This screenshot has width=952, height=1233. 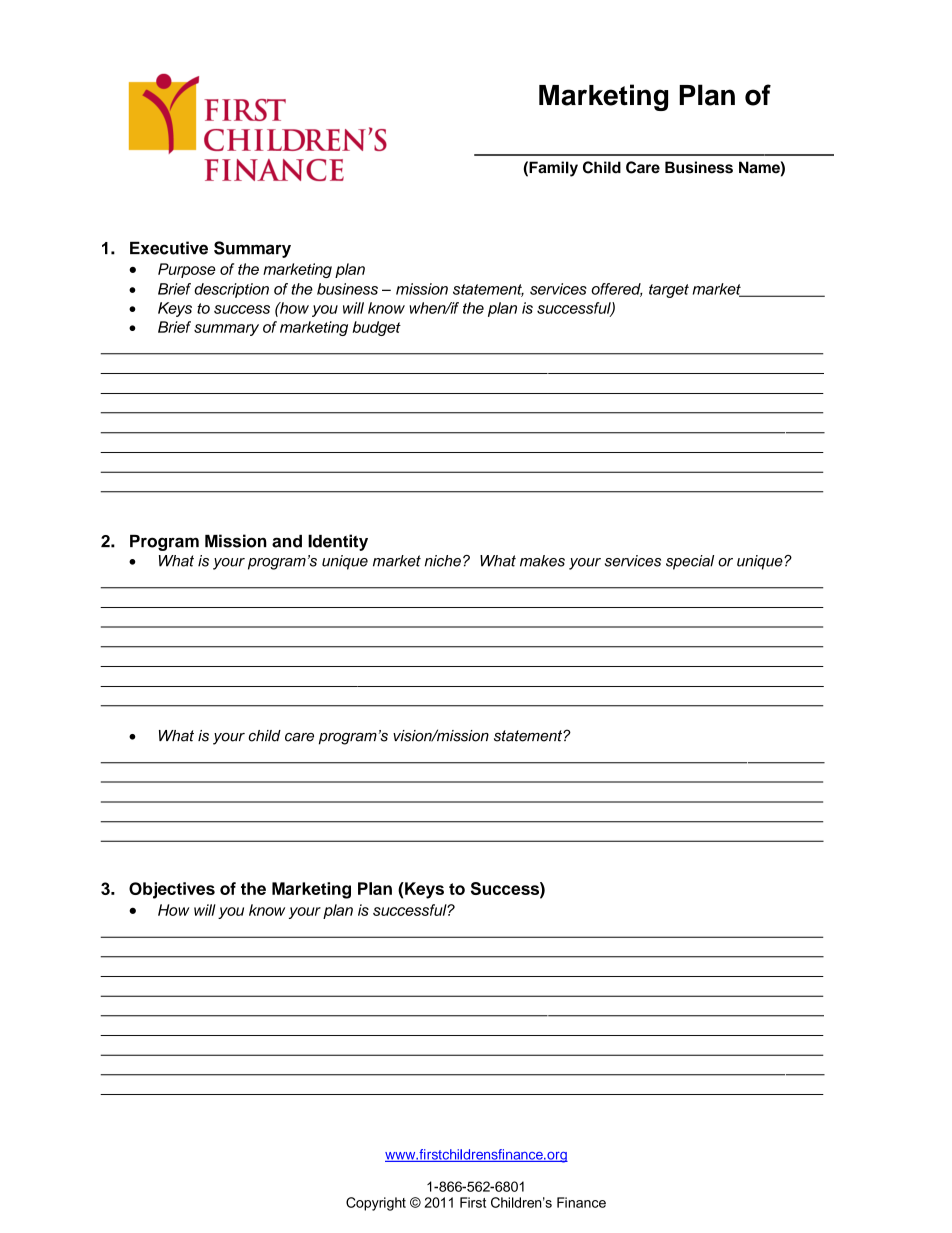 What do you see at coordinates (617, 290) in the screenshot?
I see `offered` at bounding box center [617, 290].
